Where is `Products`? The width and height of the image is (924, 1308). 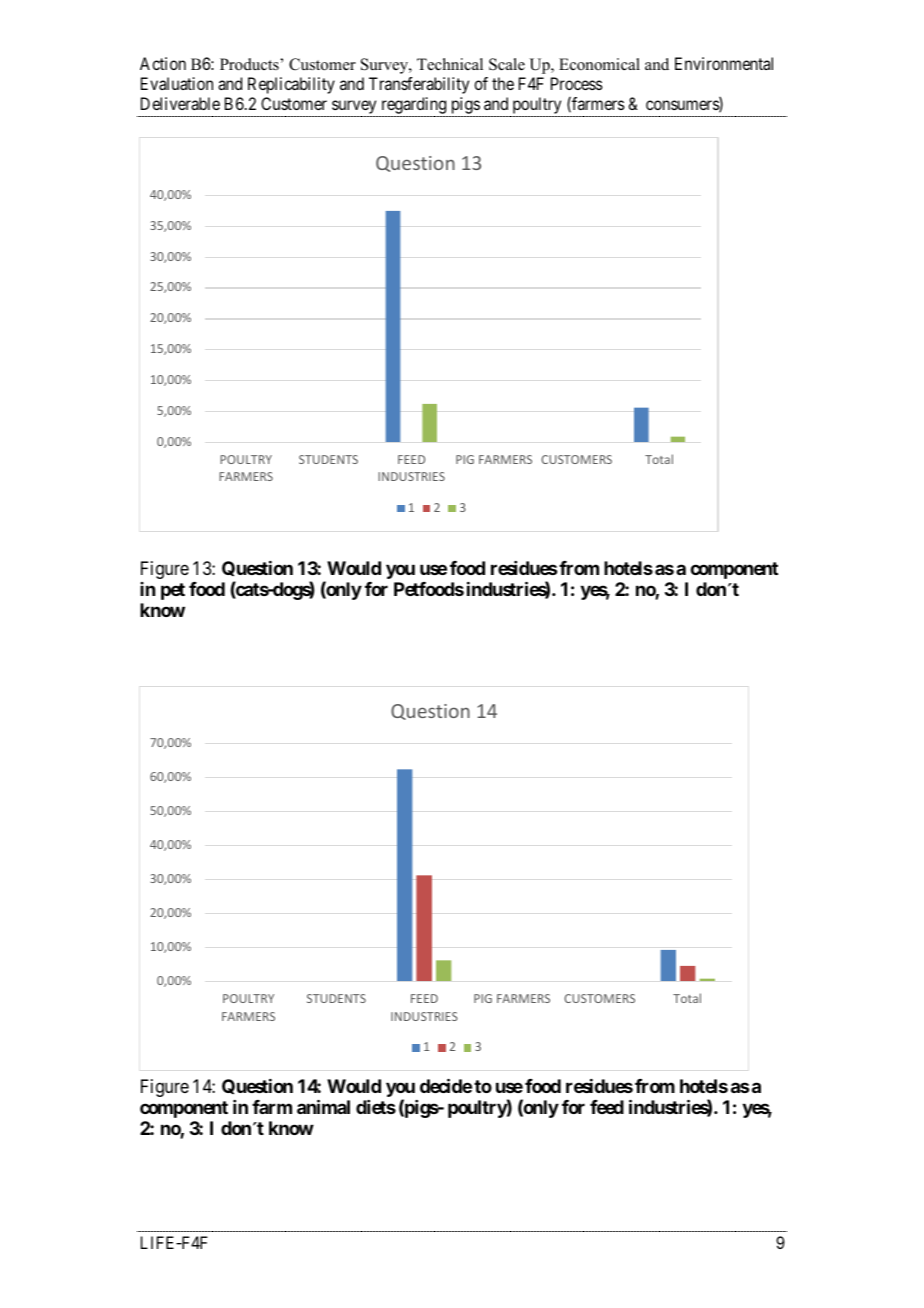
Products is located at coordinates (250, 64).
